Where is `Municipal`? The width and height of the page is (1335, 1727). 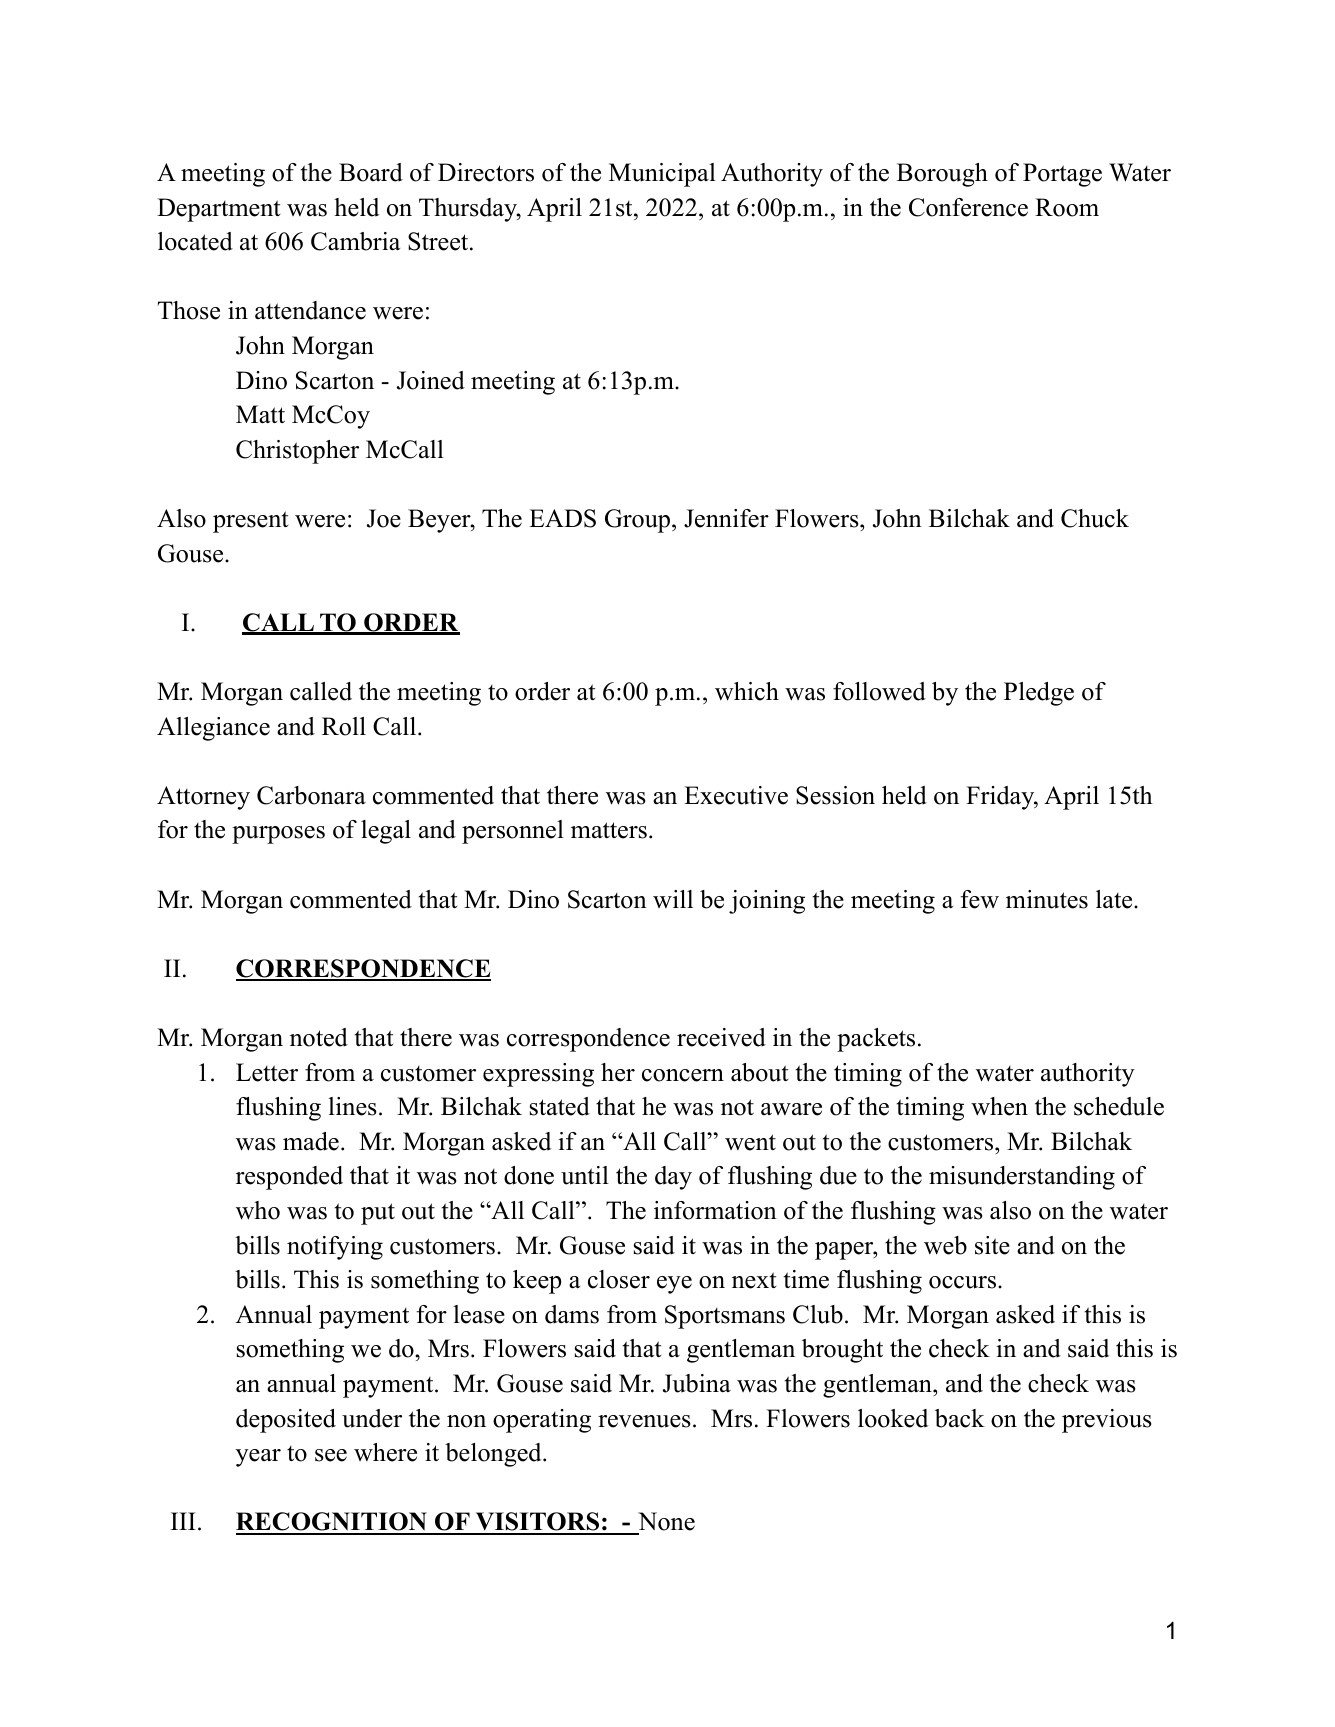 Municipal is located at coordinates (662, 175).
